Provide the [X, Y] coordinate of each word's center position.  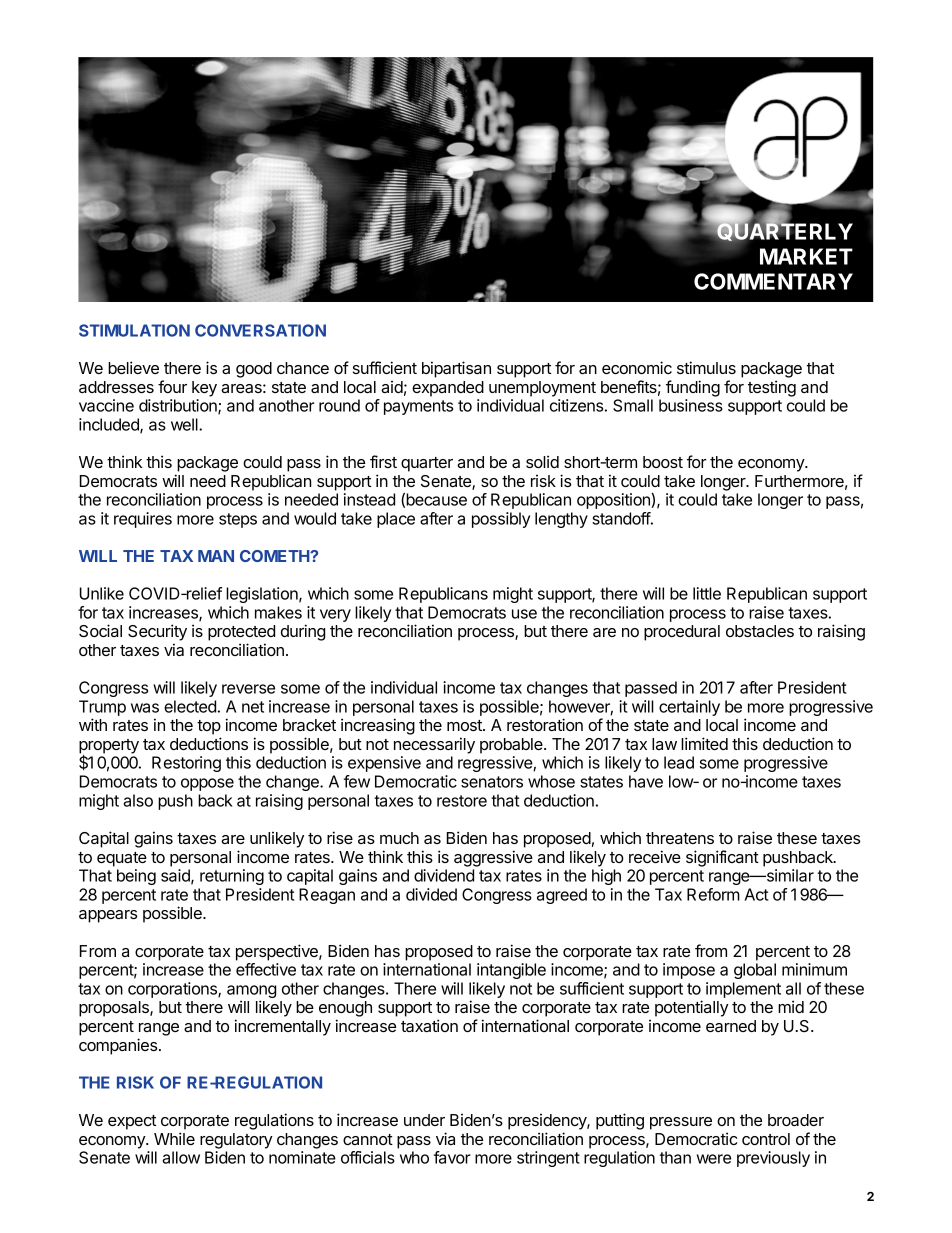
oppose [207, 784]
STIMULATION [134, 330]
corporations [173, 990]
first [383, 461]
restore [462, 801]
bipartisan [456, 369]
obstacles [760, 631]
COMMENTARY [773, 281]
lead [679, 762]
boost [663, 462]
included [110, 425]
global [755, 971]
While [174, 1138]
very [335, 615]
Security [157, 632]
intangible [511, 971]
